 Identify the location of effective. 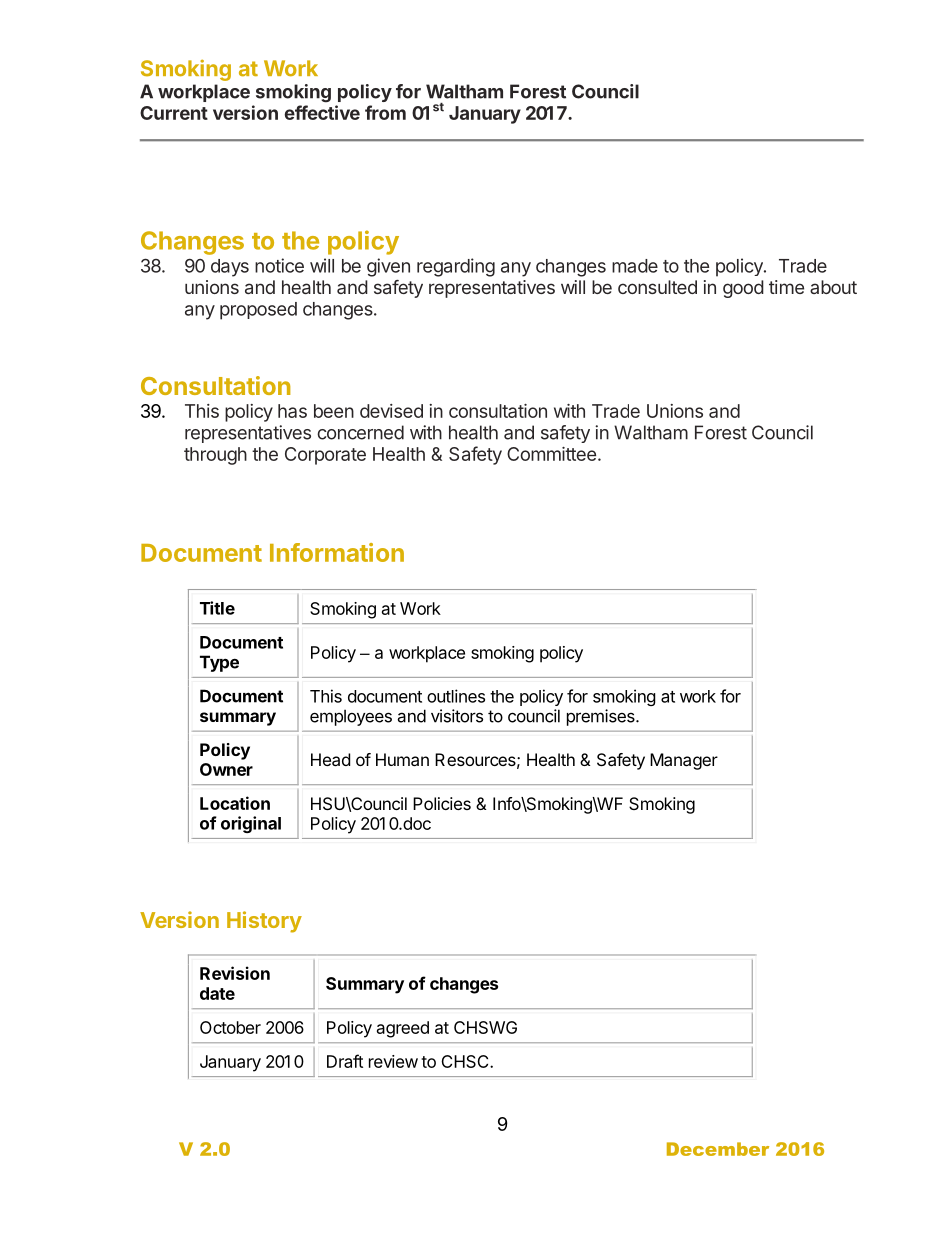
(322, 112).
